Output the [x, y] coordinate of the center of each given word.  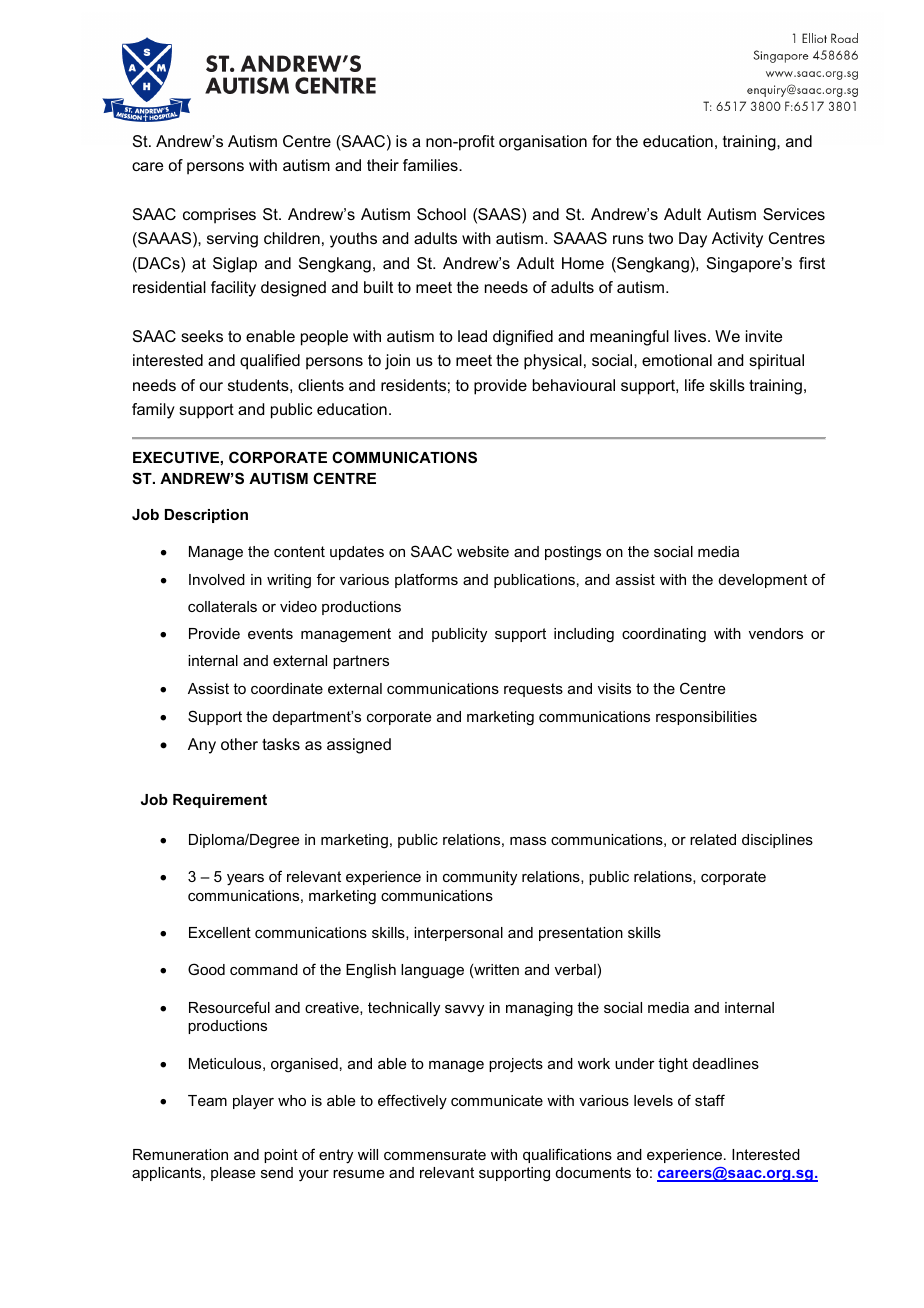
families [431, 165]
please [233, 1174]
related [713, 839]
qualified [270, 362]
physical [553, 362]
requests [533, 690]
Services [794, 214]
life [694, 385]
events [270, 633]
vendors [776, 633]
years [245, 880]
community [480, 878]
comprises [219, 216]
